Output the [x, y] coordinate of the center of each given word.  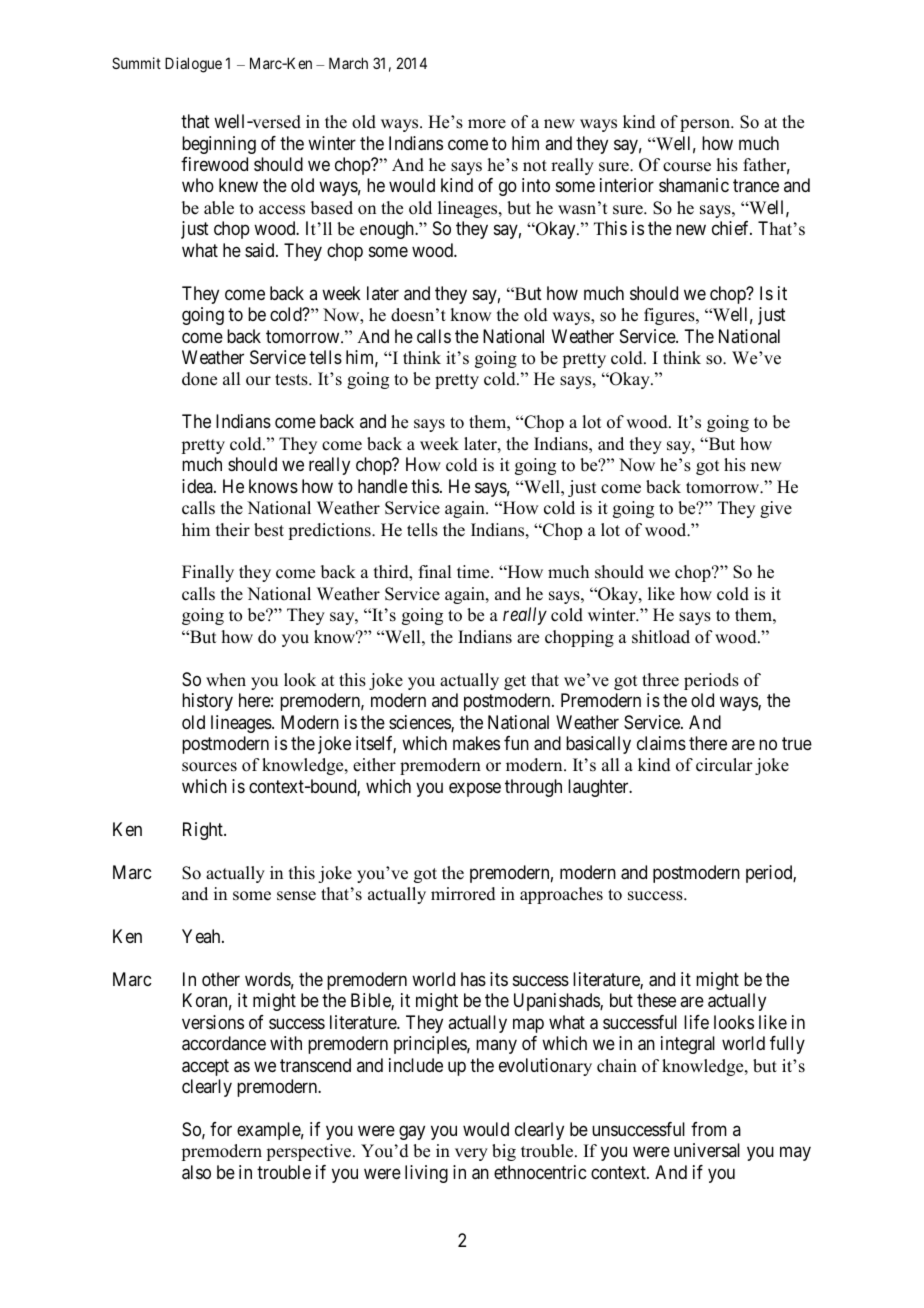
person [706, 125]
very [471, 1154]
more [487, 124]
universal [707, 1150]
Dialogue [193, 65]
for [221, 1129]
